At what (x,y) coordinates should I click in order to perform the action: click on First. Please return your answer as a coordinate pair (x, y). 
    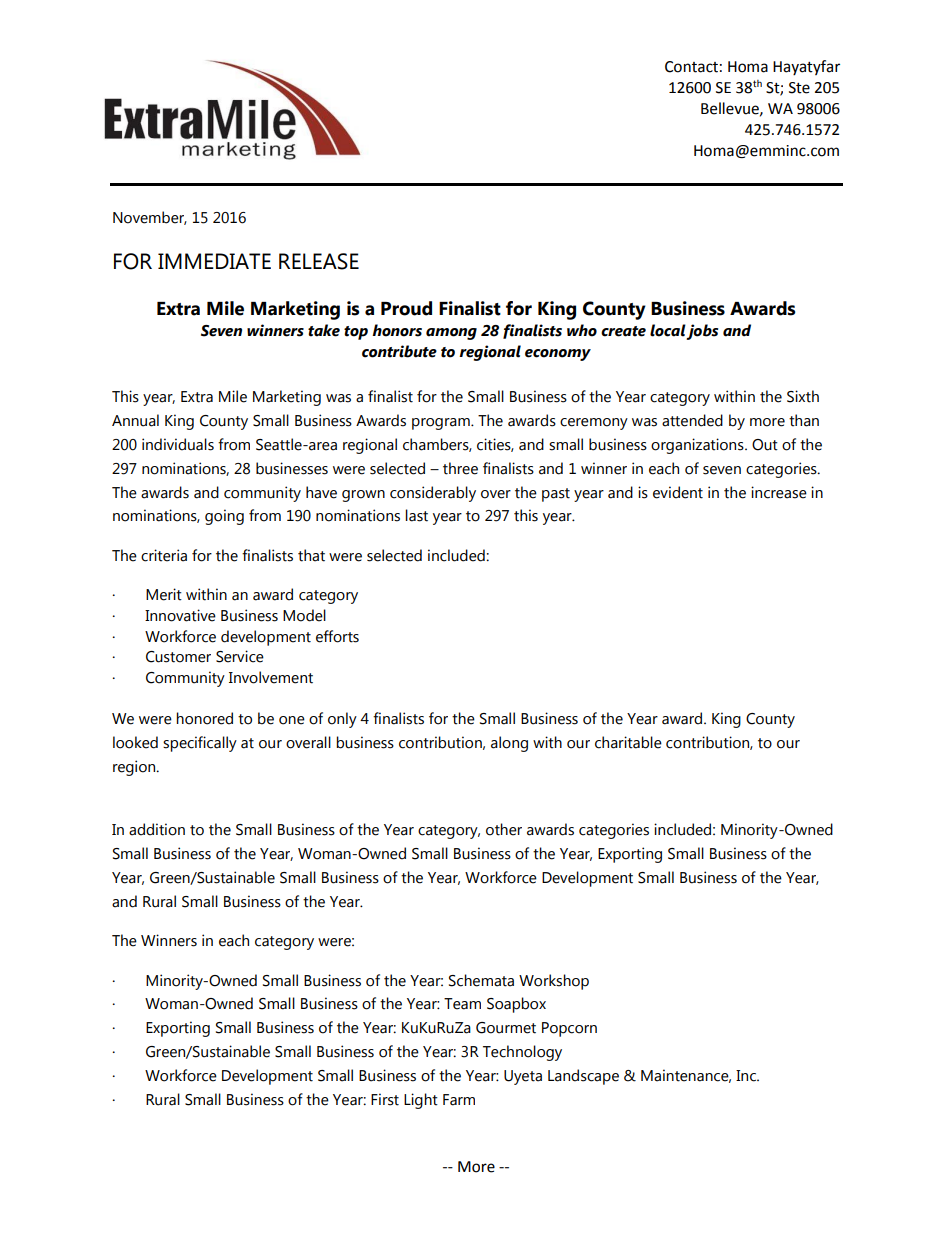
    Looking at the image, I should click on (385, 1099).
